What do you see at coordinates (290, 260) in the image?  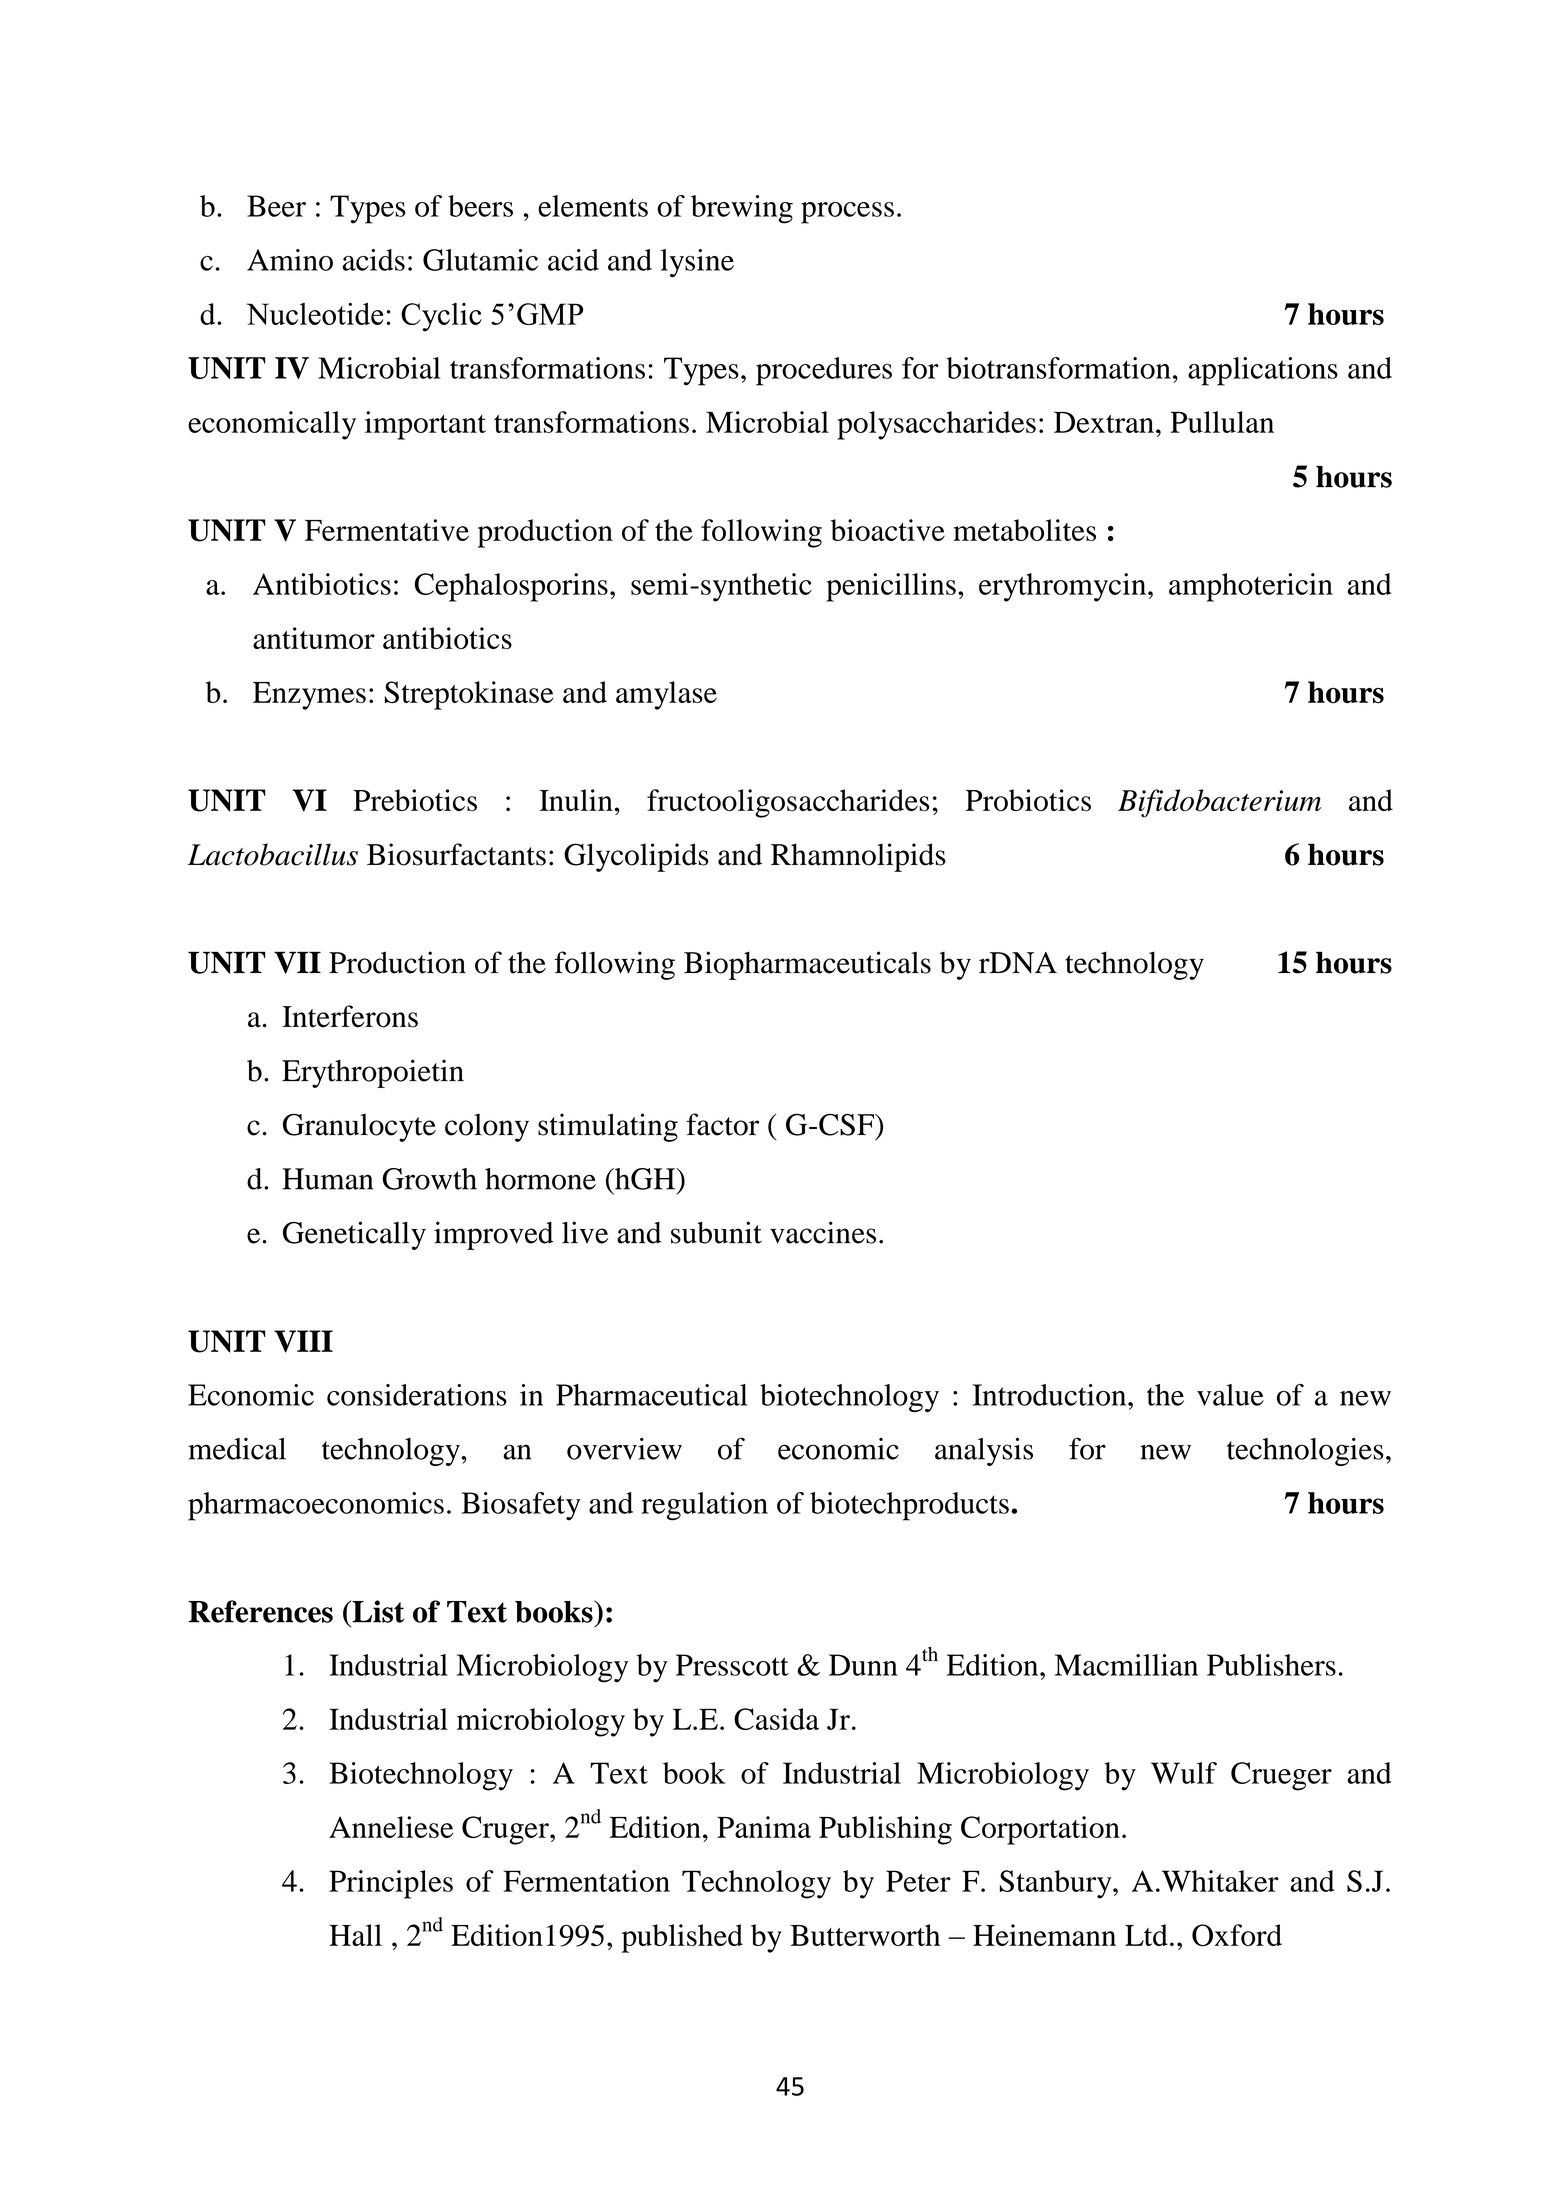 I see `Amino` at bounding box center [290, 260].
